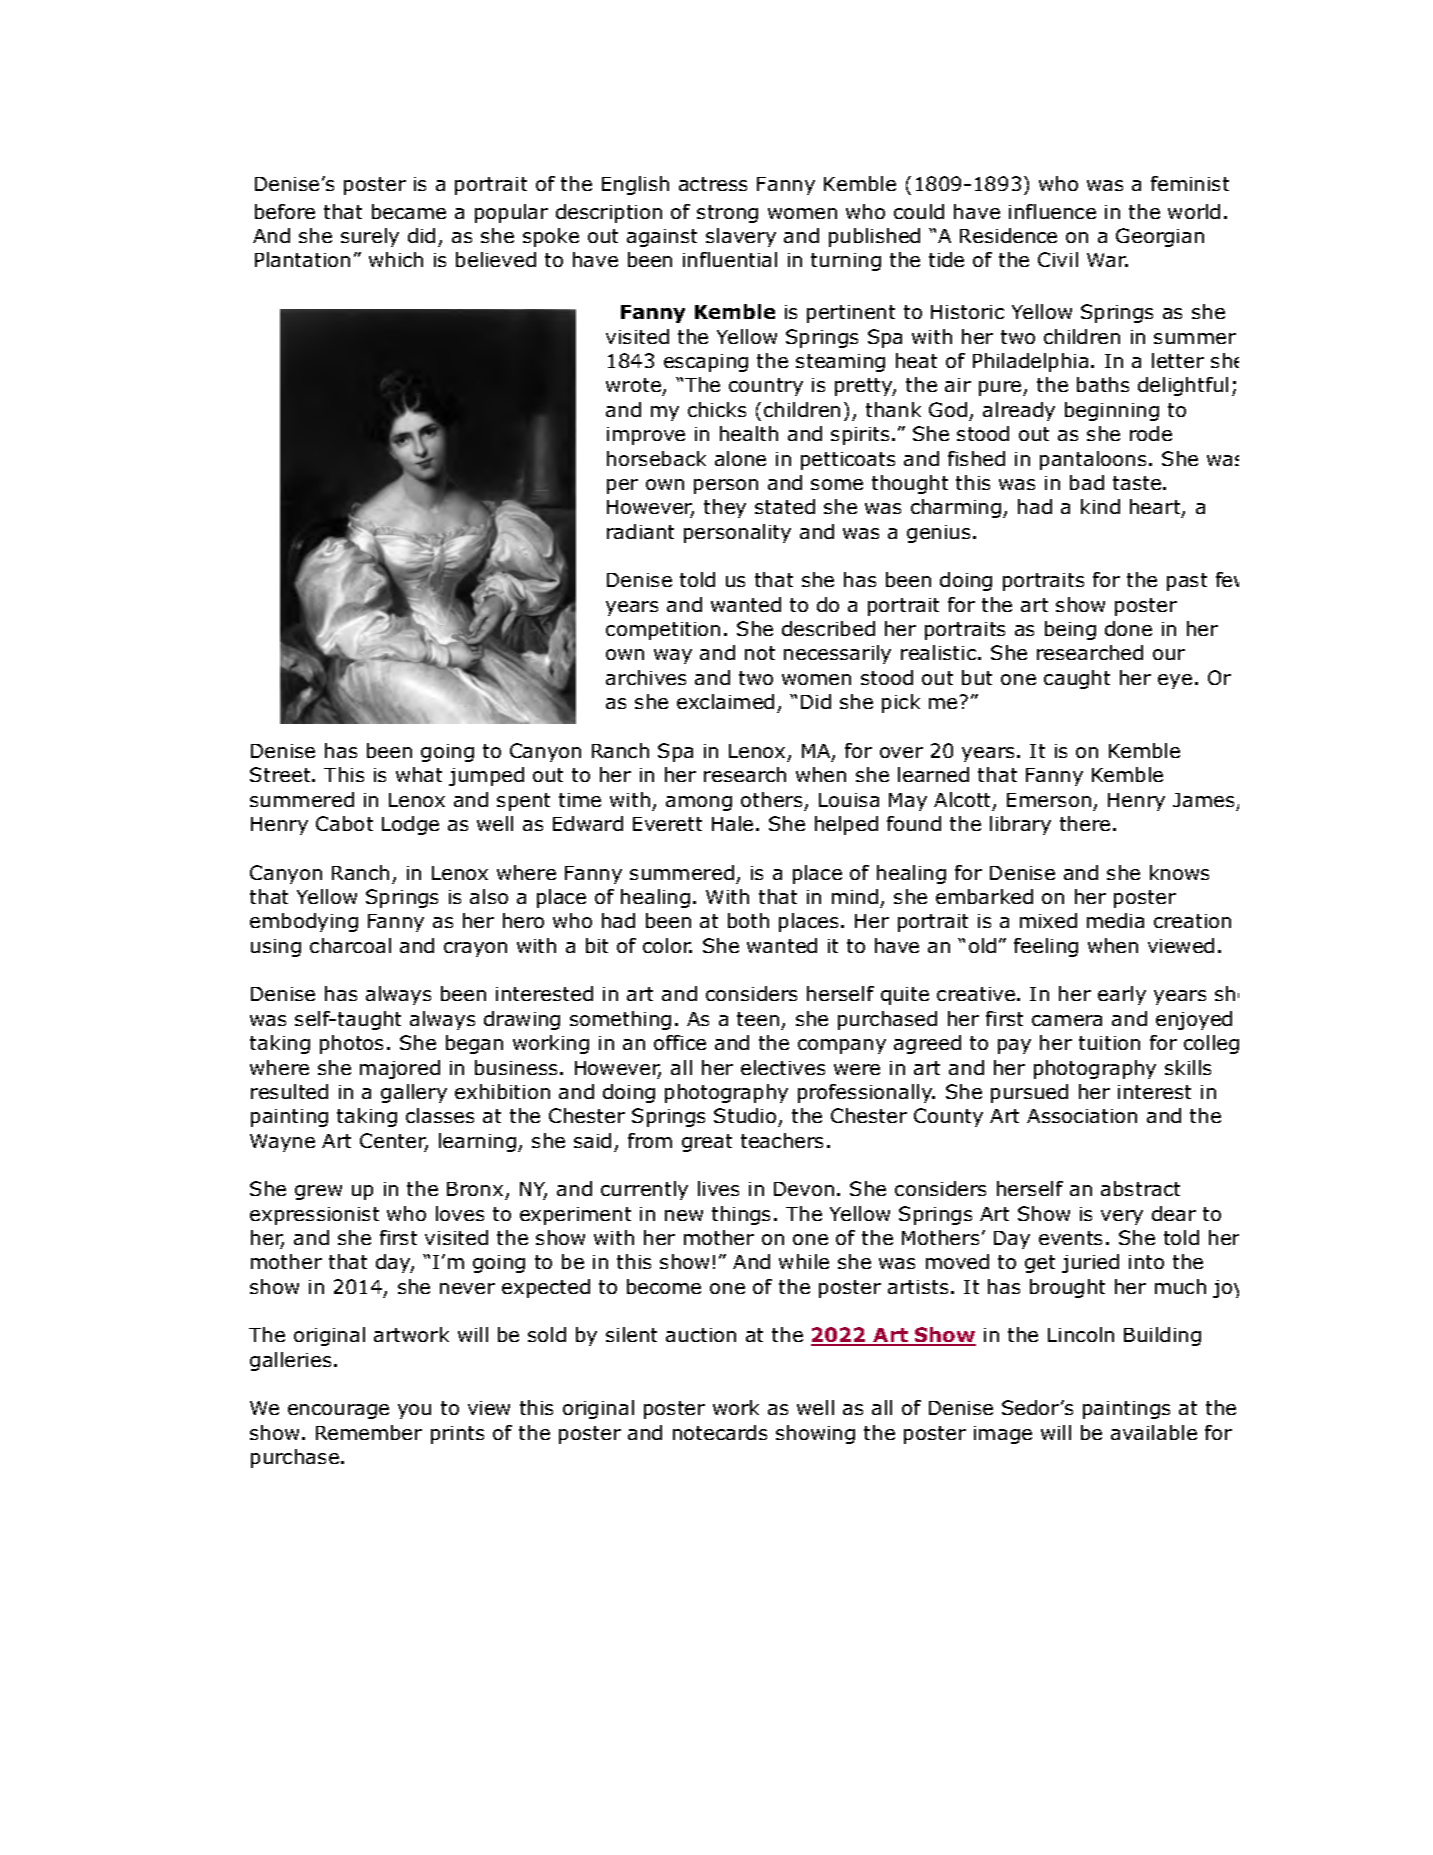  What do you see at coordinates (410, 825) in the page?
I see `Lodge` at bounding box center [410, 825].
